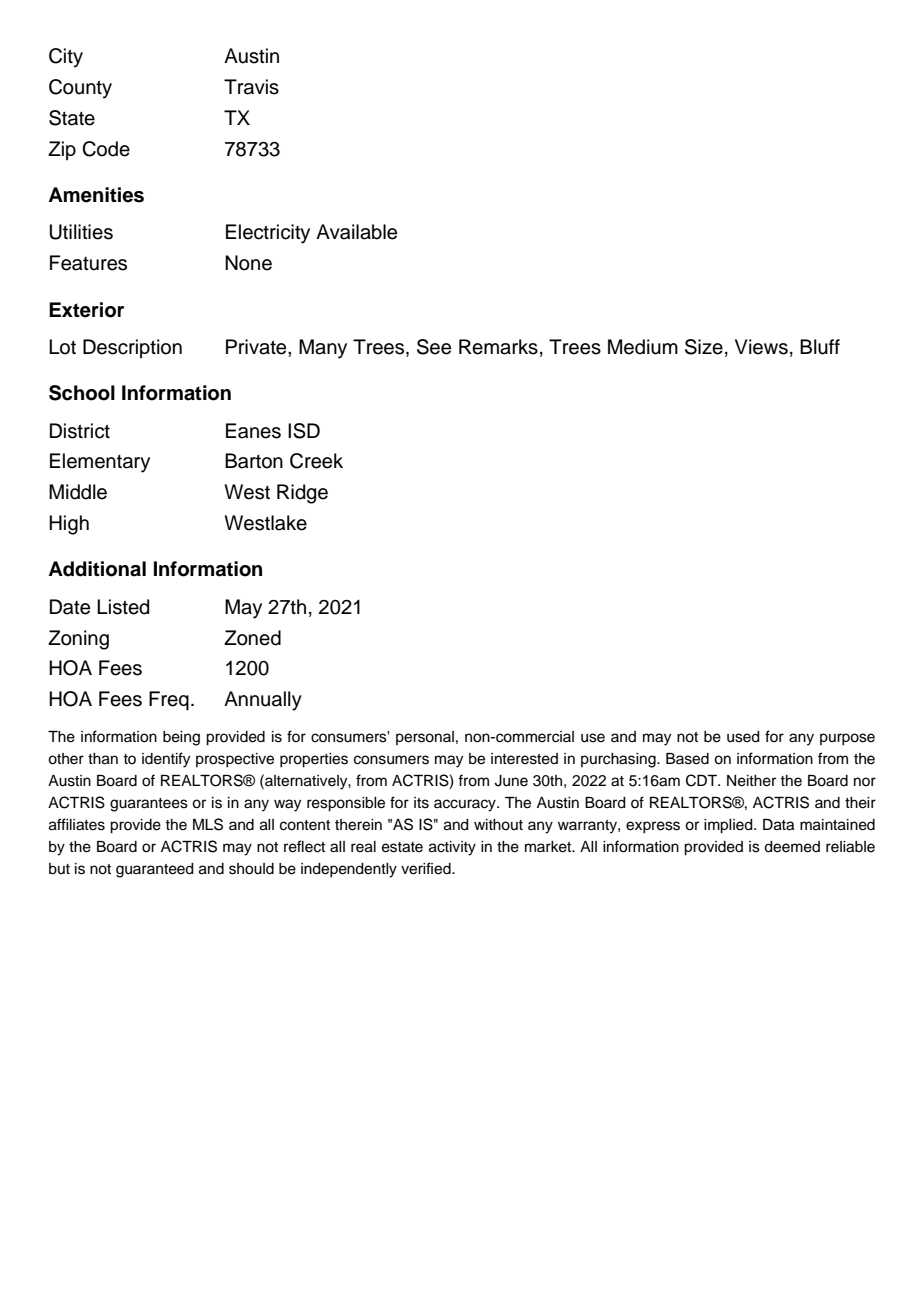  I want to click on Creek, so click(316, 461).
